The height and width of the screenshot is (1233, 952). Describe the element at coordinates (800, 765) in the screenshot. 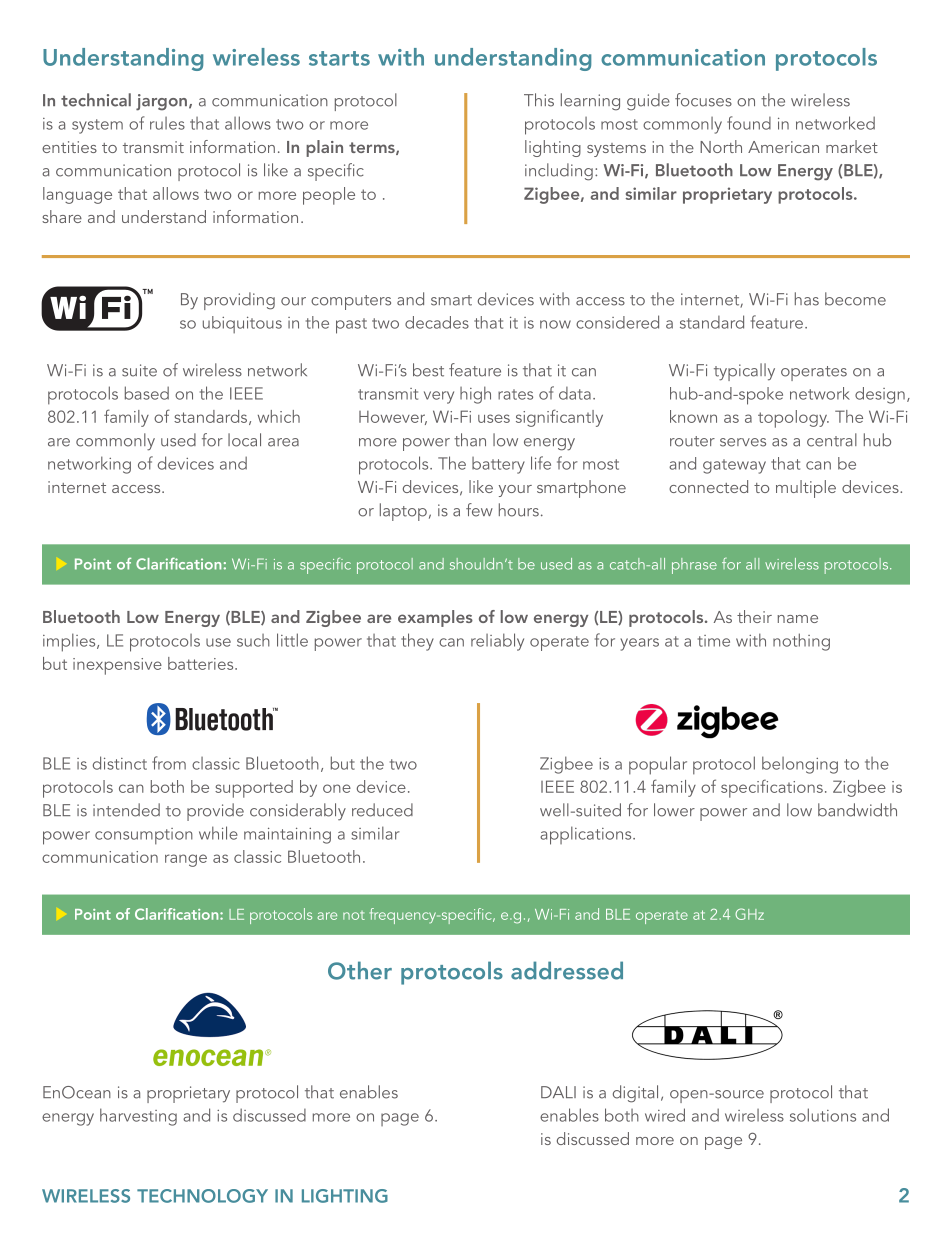

I see `belonging` at that location.
